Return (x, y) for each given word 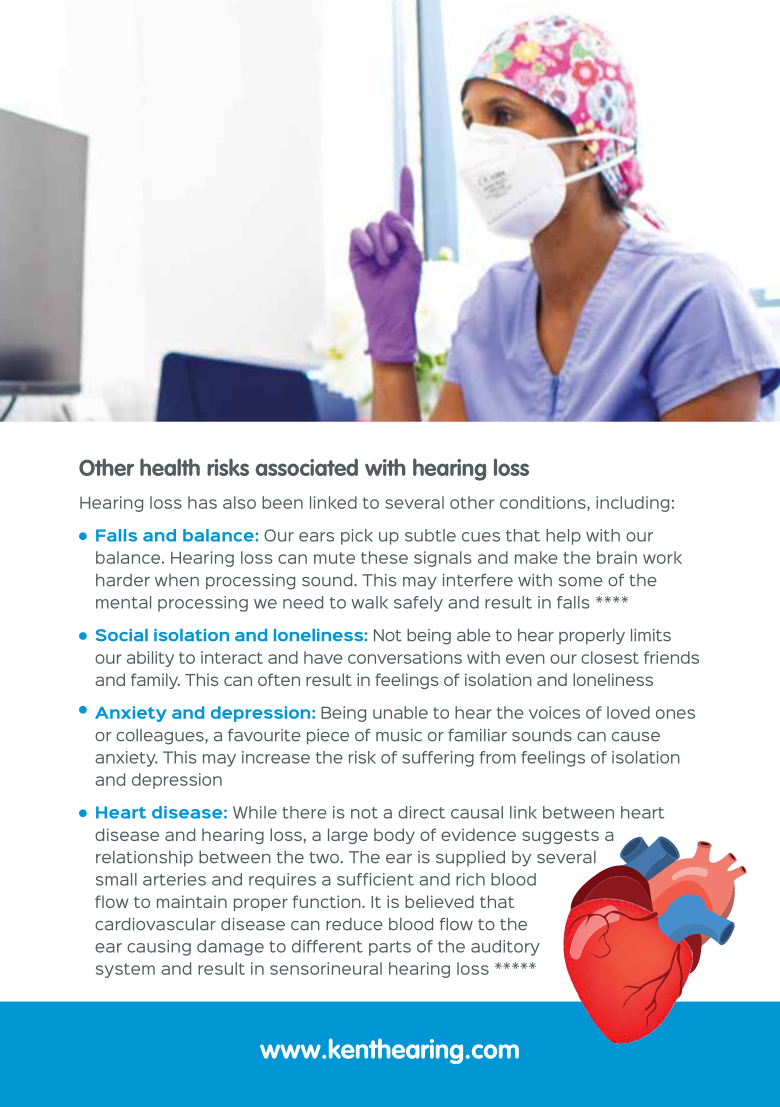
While (255, 812)
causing (159, 948)
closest (610, 657)
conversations (405, 657)
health (170, 467)
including (632, 504)
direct (421, 812)
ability (150, 659)
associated (307, 467)
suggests (560, 836)
